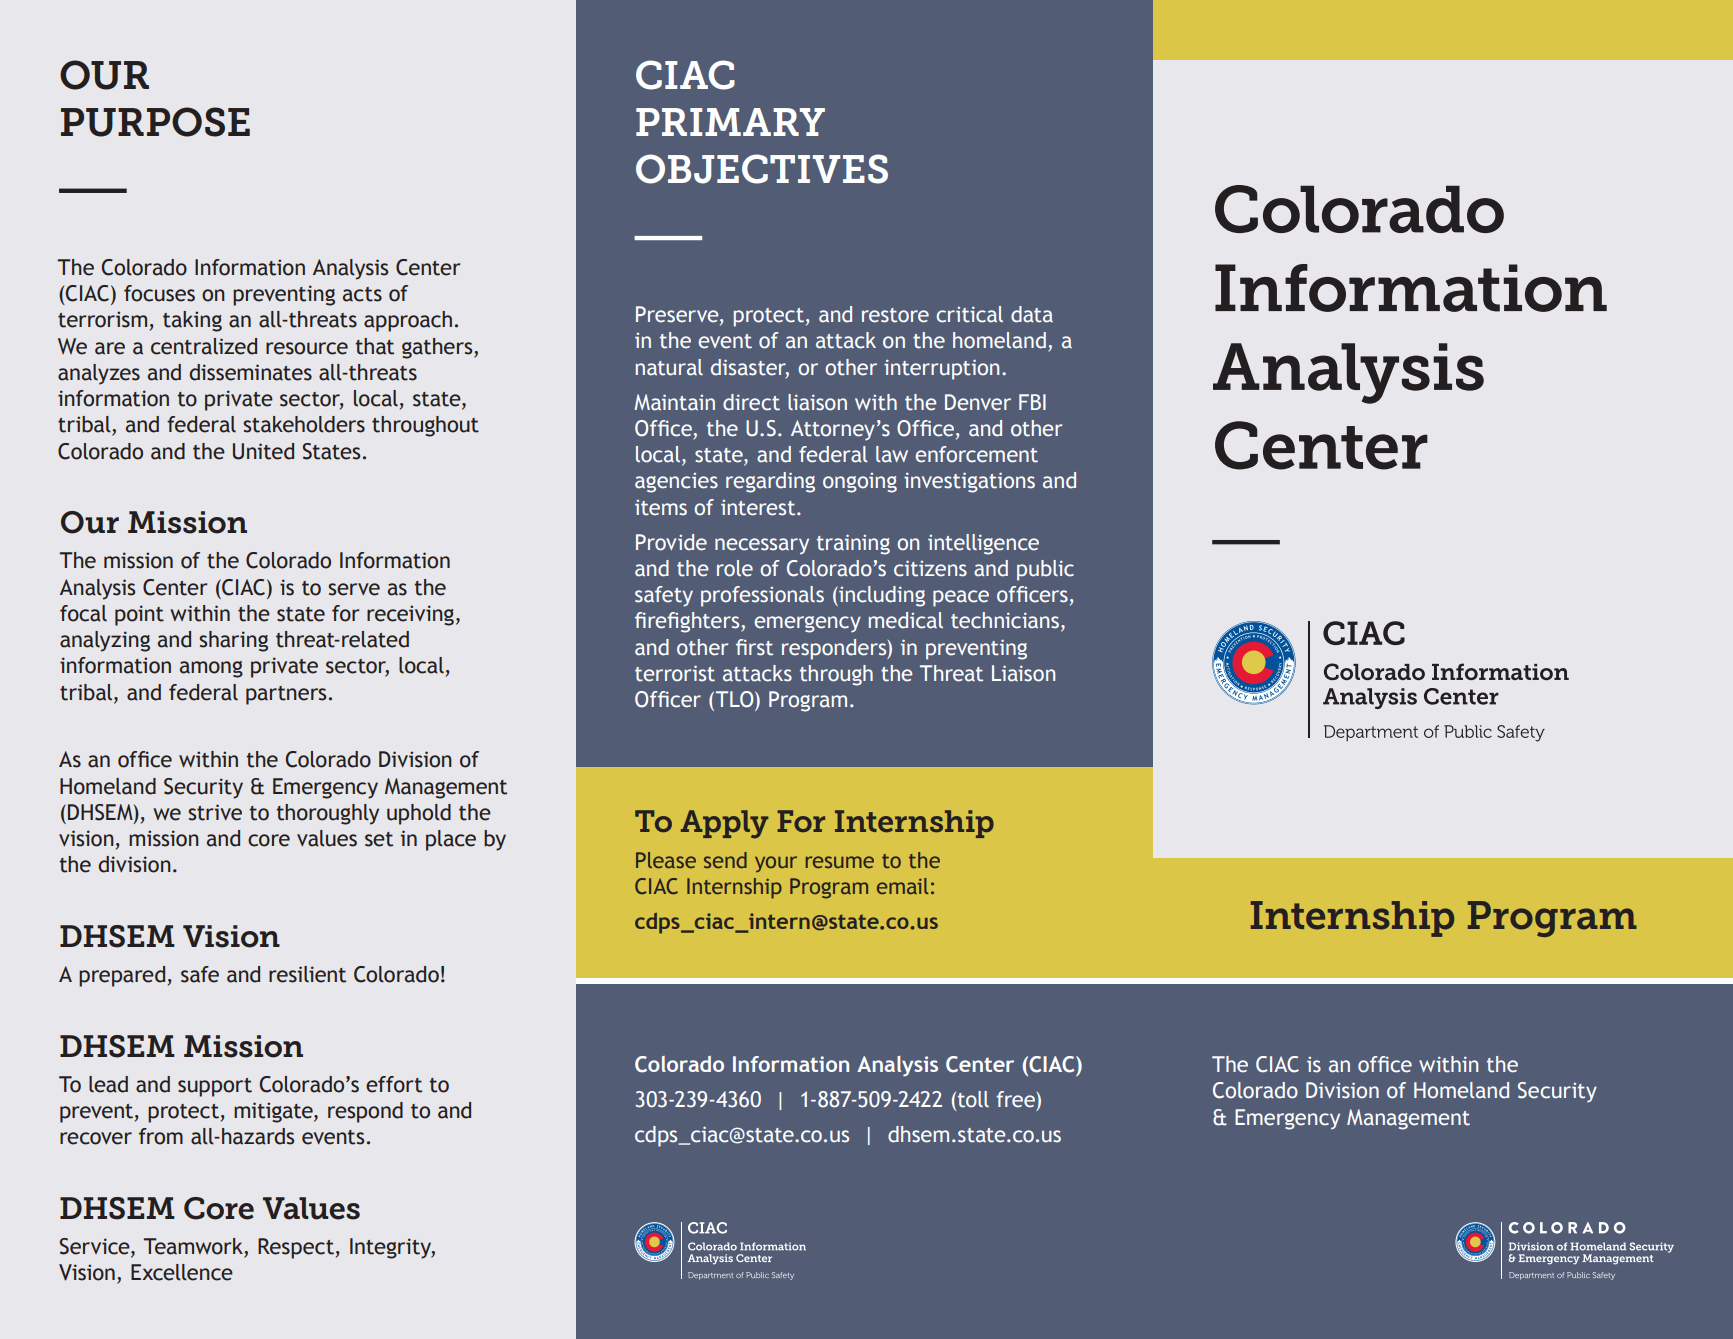 Image resolution: width=1733 pixels, height=1339 pixels. Describe the element at coordinates (155, 122) in the screenshot. I see `PURPOSE` at that location.
